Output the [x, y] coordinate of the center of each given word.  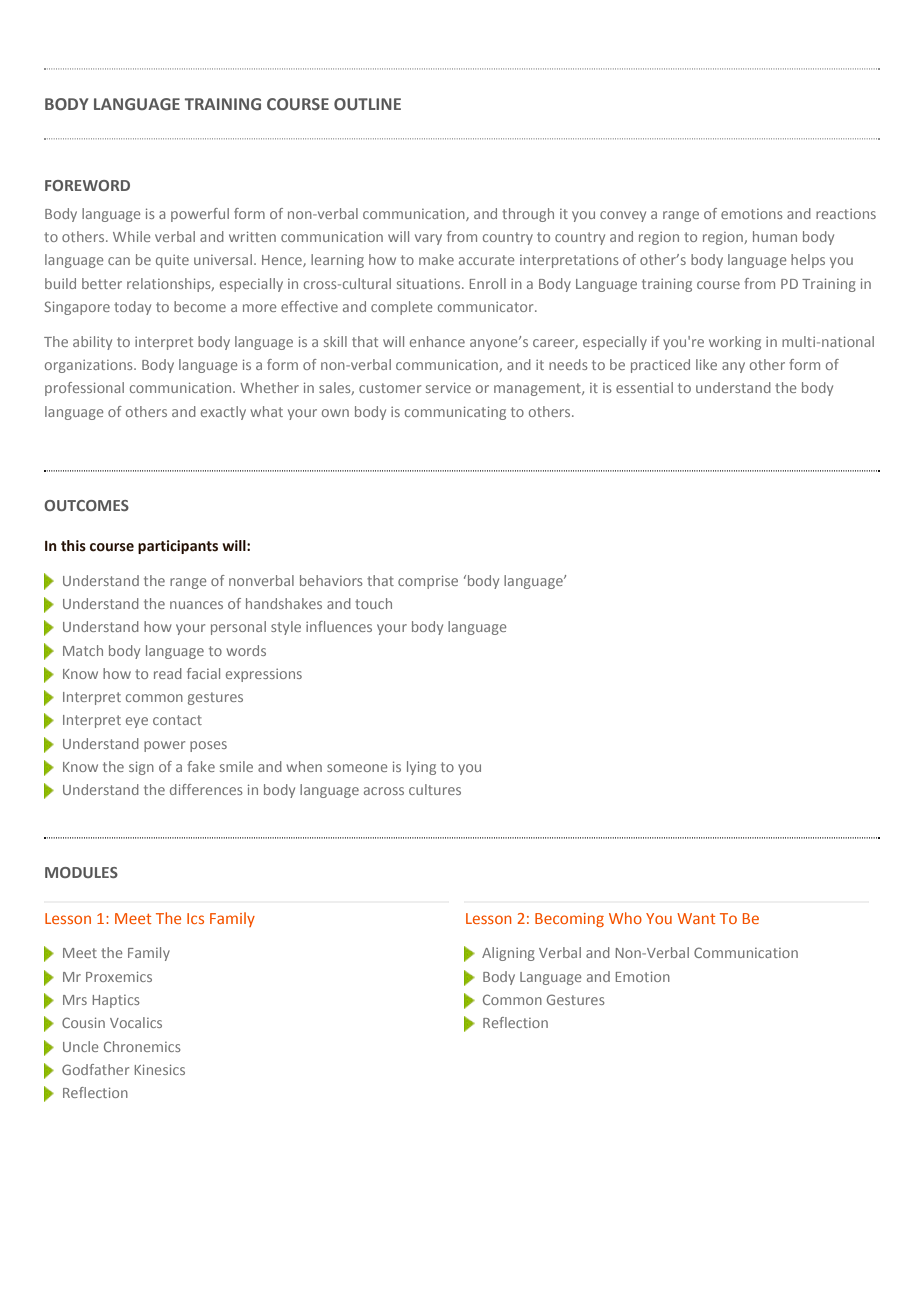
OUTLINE [367, 104]
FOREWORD [87, 185]
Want [696, 918]
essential [644, 387]
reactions [846, 214]
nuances [196, 605]
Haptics [116, 1001]
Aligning [508, 954]
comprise [428, 582]
